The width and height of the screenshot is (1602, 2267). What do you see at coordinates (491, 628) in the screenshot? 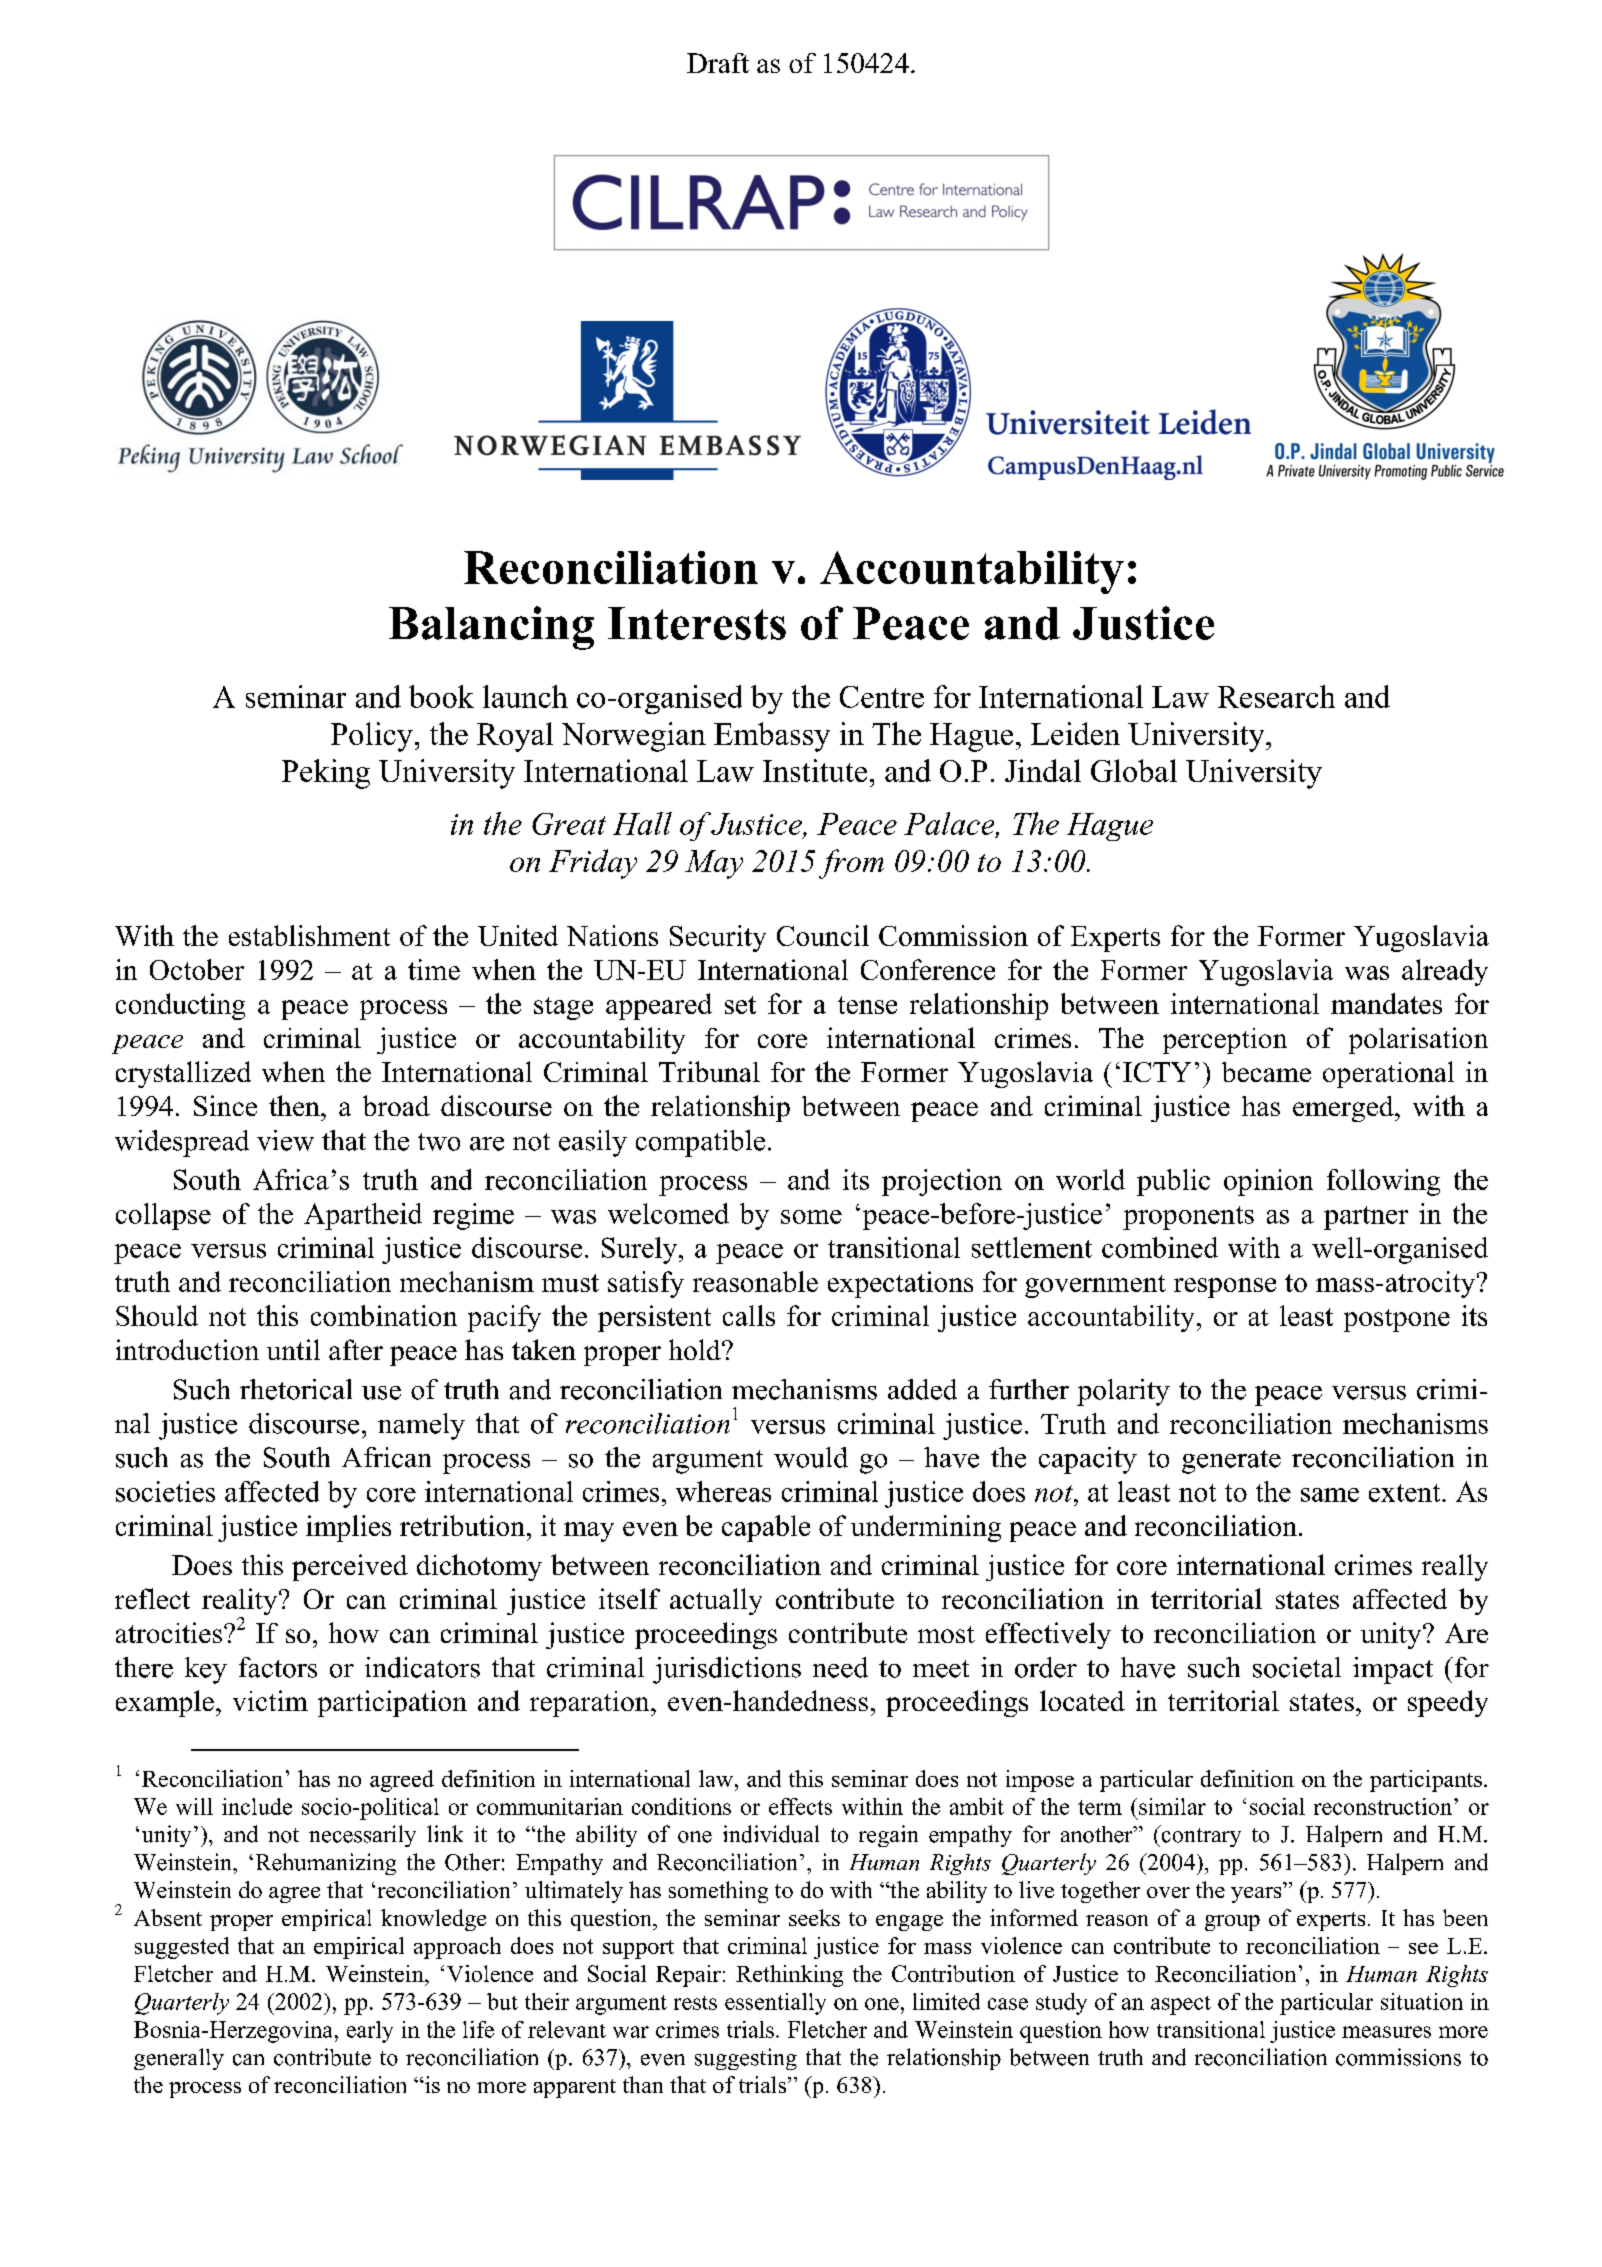
I see `Balancing` at bounding box center [491, 628].
